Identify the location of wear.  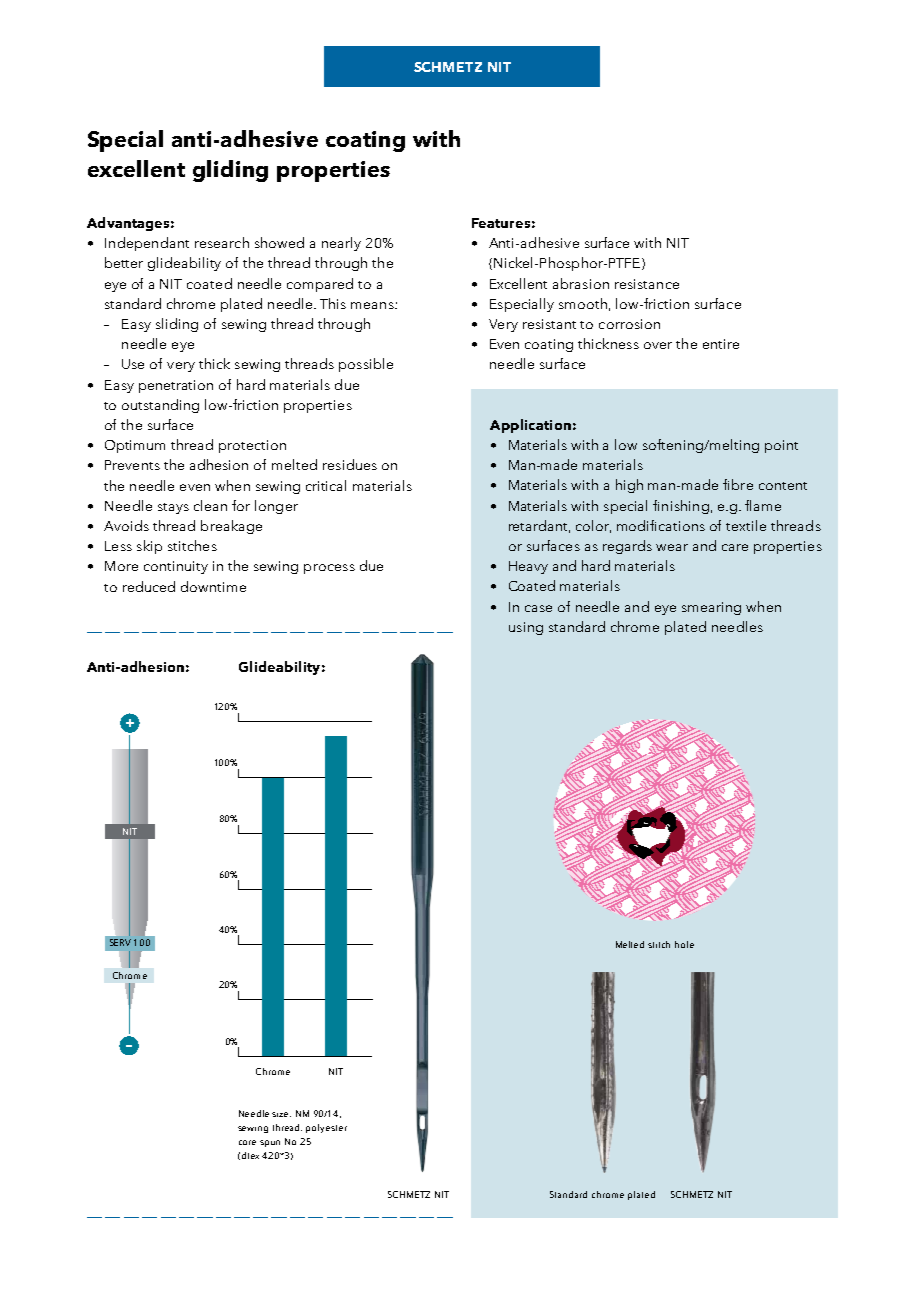
(672, 547).
